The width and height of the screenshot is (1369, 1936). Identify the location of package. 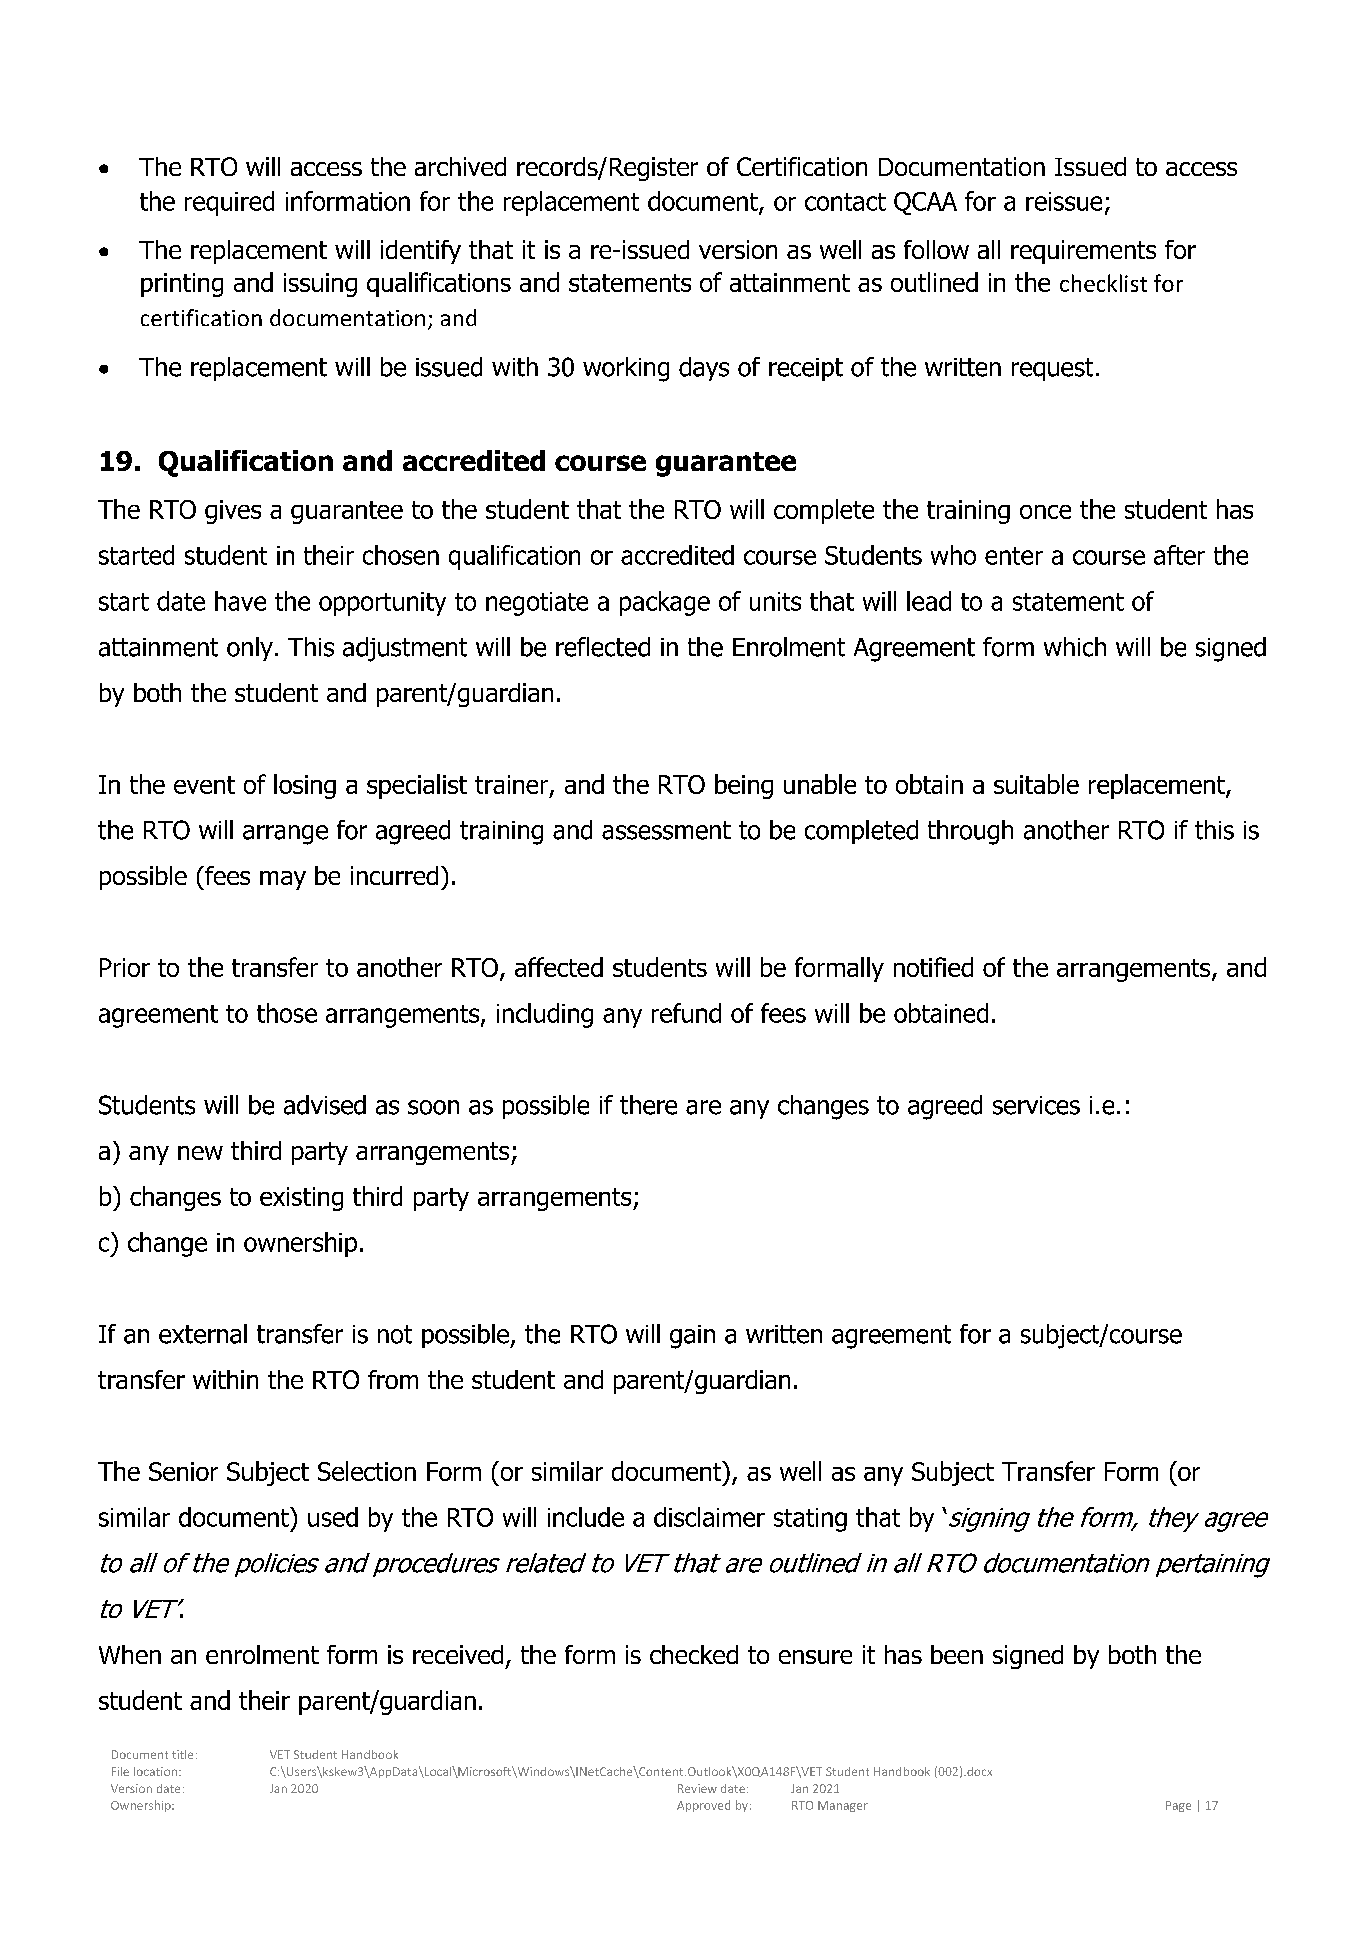
(665, 603).
